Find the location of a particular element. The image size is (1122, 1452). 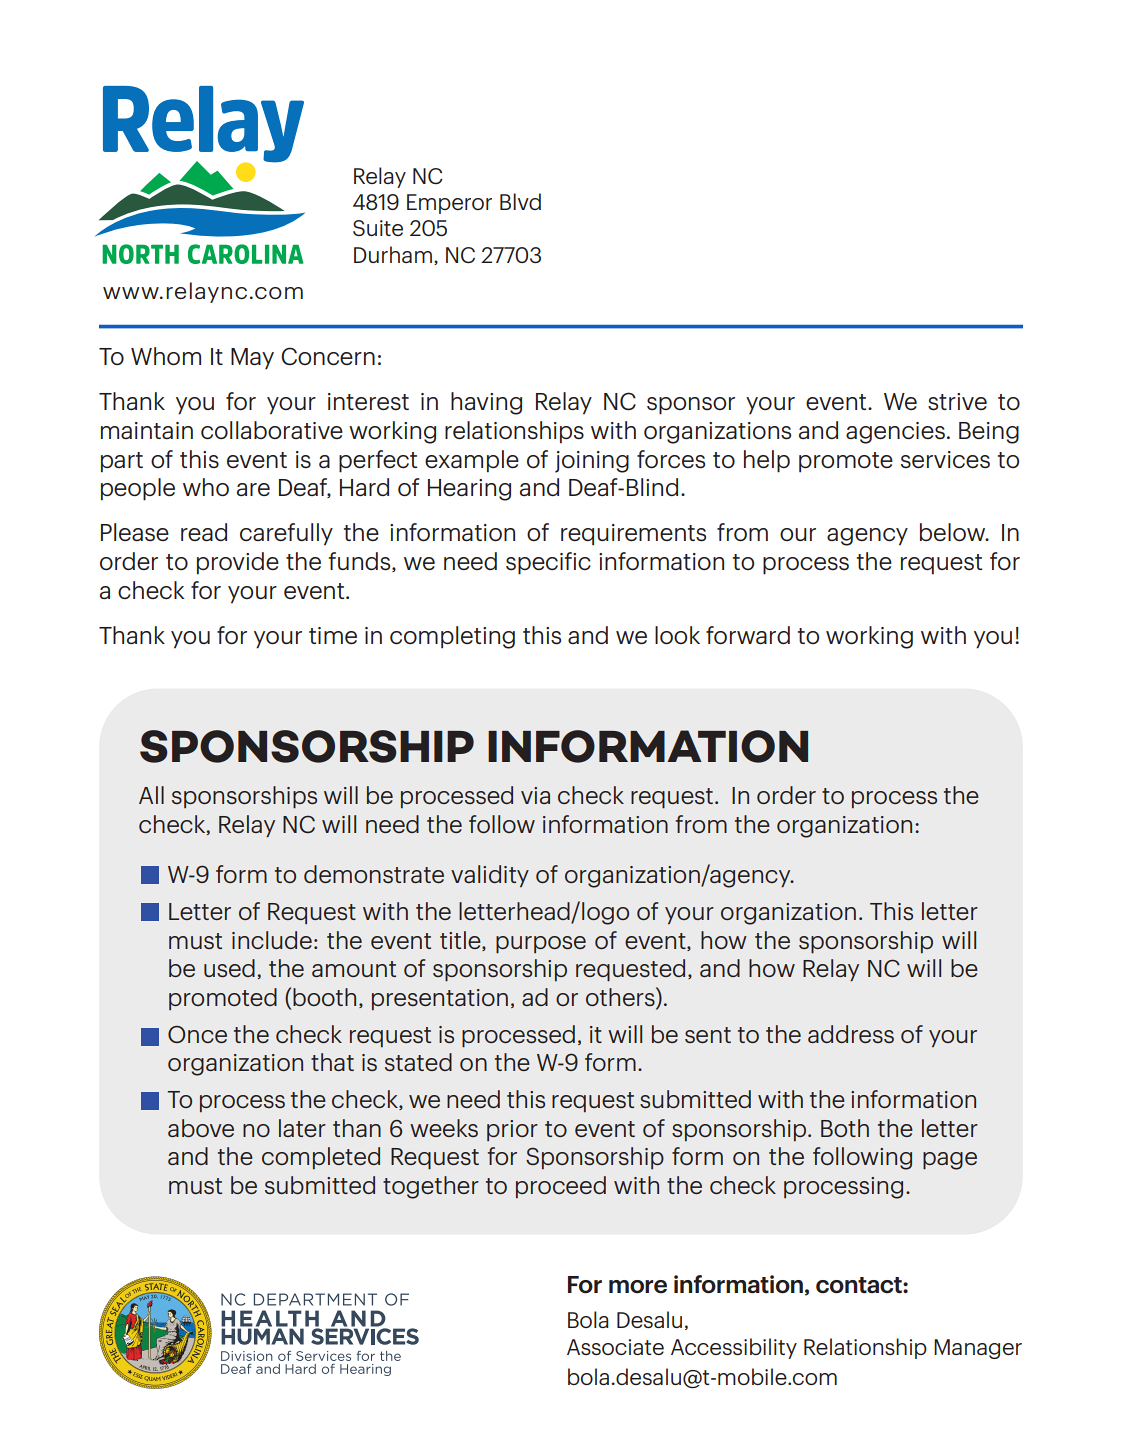

strive is located at coordinates (957, 402).
